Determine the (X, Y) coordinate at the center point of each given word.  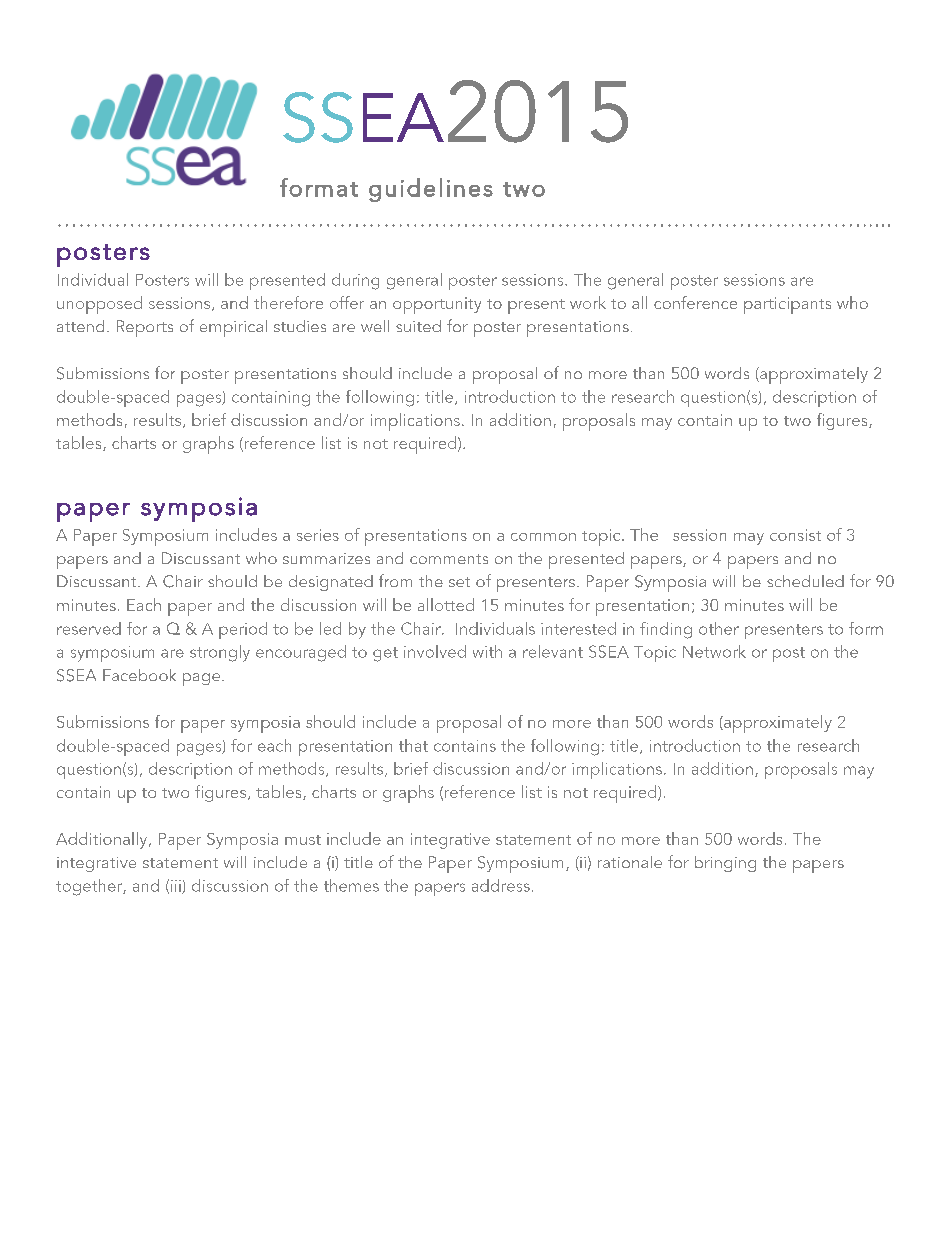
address (501, 885)
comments (449, 559)
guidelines (431, 190)
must (303, 840)
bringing (725, 864)
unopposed (99, 305)
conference (695, 302)
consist (795, 535)
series (318, 535)
